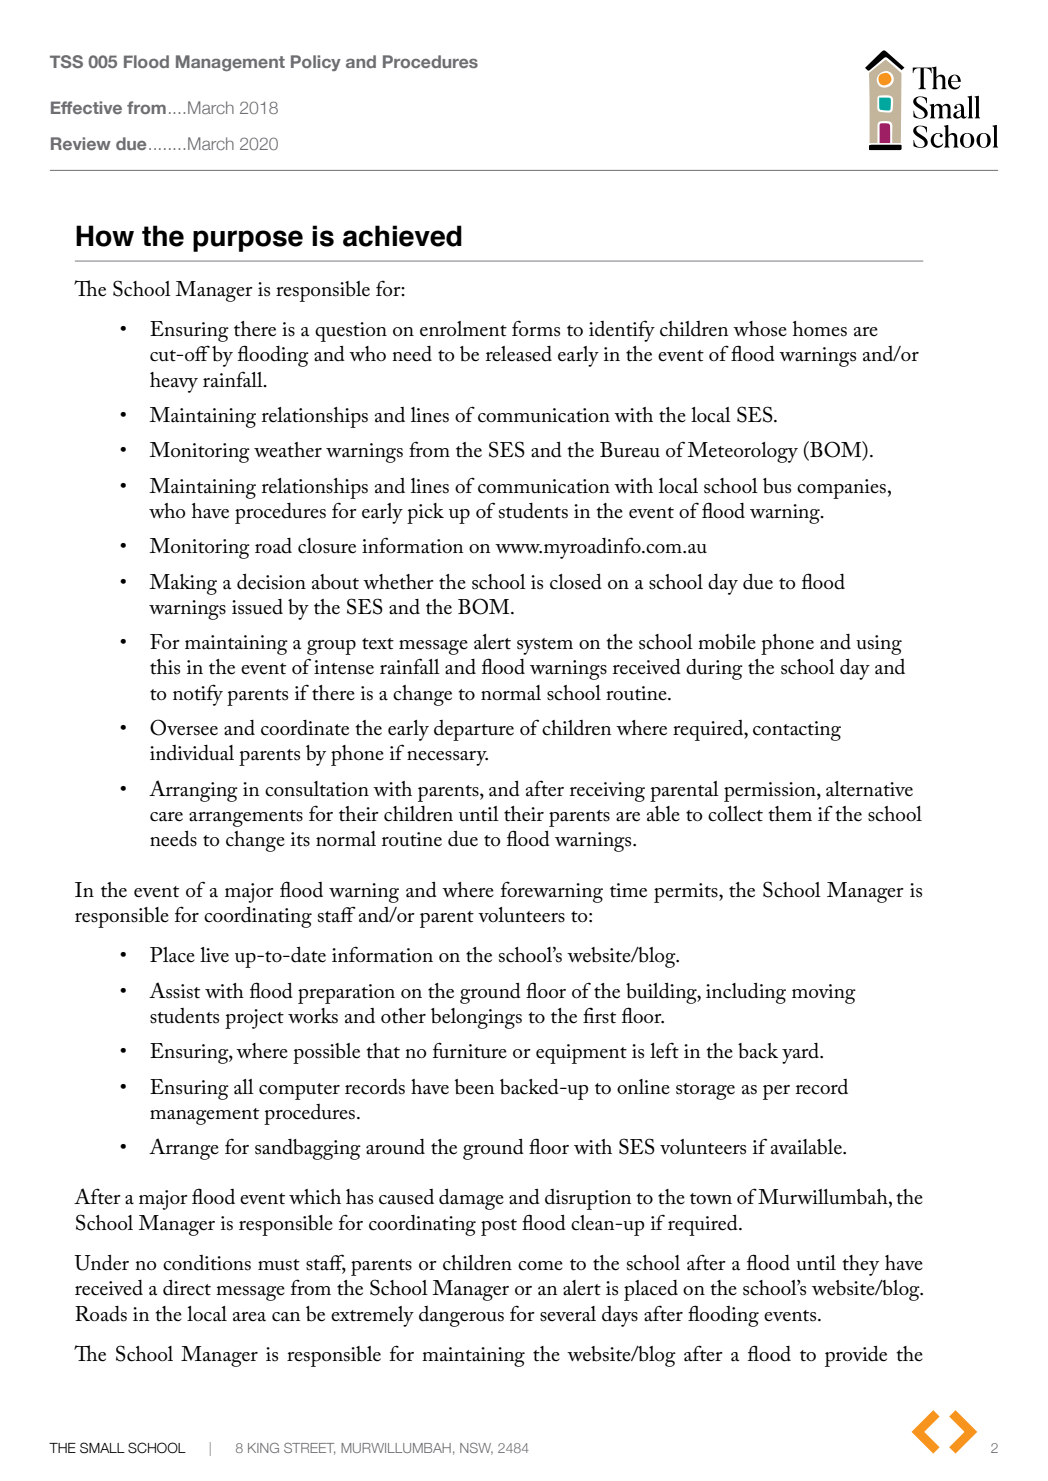 The height and width of the screenshot is (1481, 1048). I want to click on contacting, so click(797, 731).
